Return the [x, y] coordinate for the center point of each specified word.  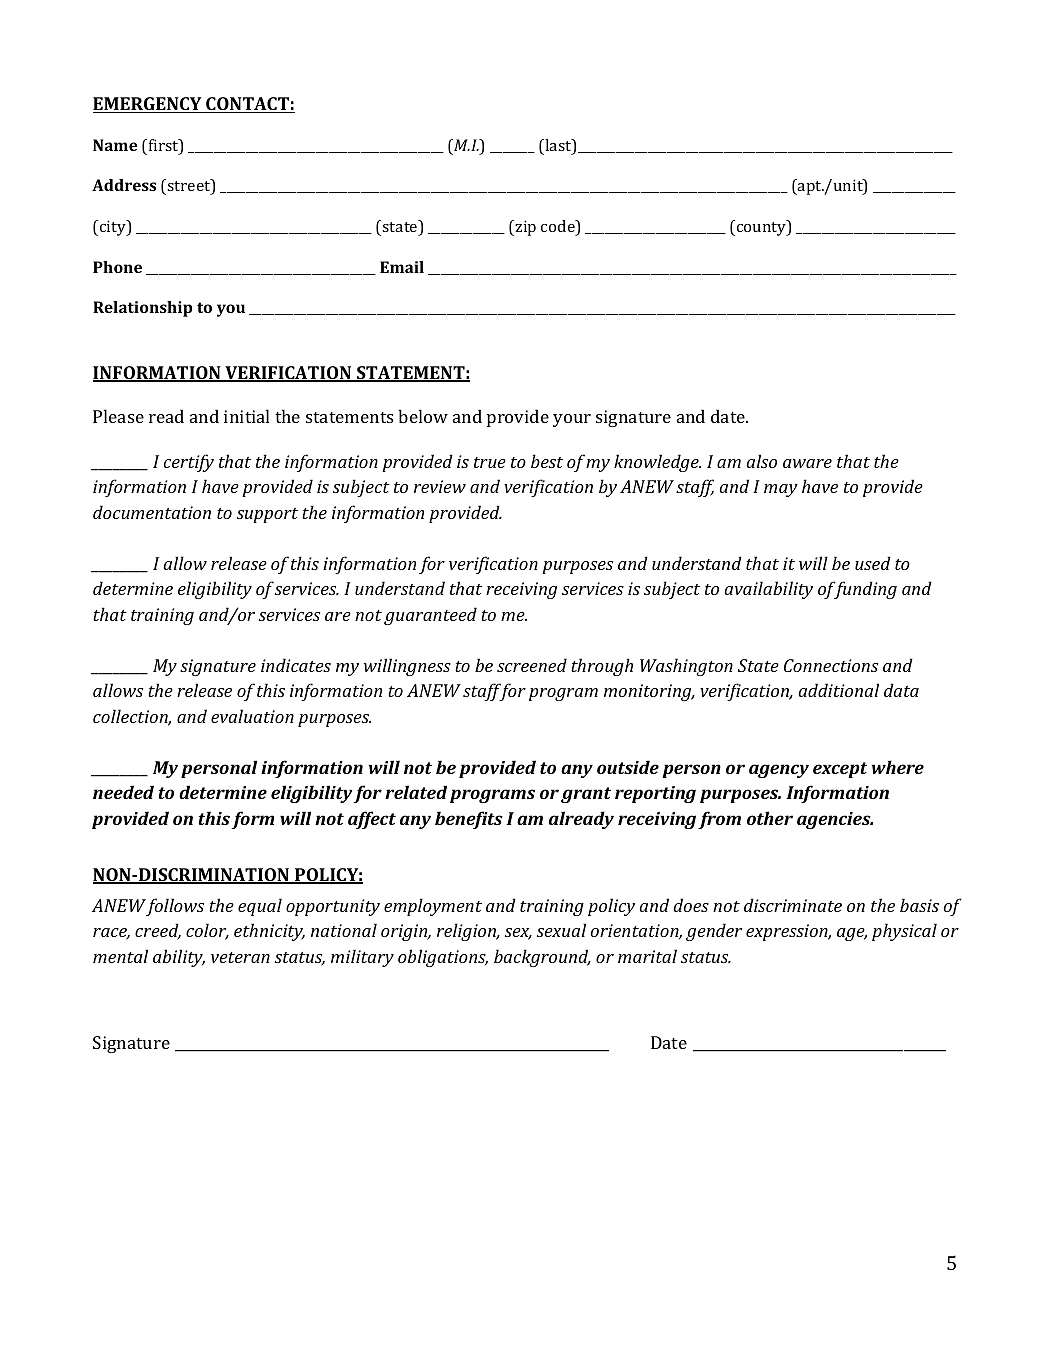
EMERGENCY [148, 105]
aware [807, 463]
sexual [561, 930]
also [762, 461]
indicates [296, 665]
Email [402, 267]
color [207, 931]
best [547, 461]
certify [189, 463]
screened [532, 665]
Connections [831, 665]
